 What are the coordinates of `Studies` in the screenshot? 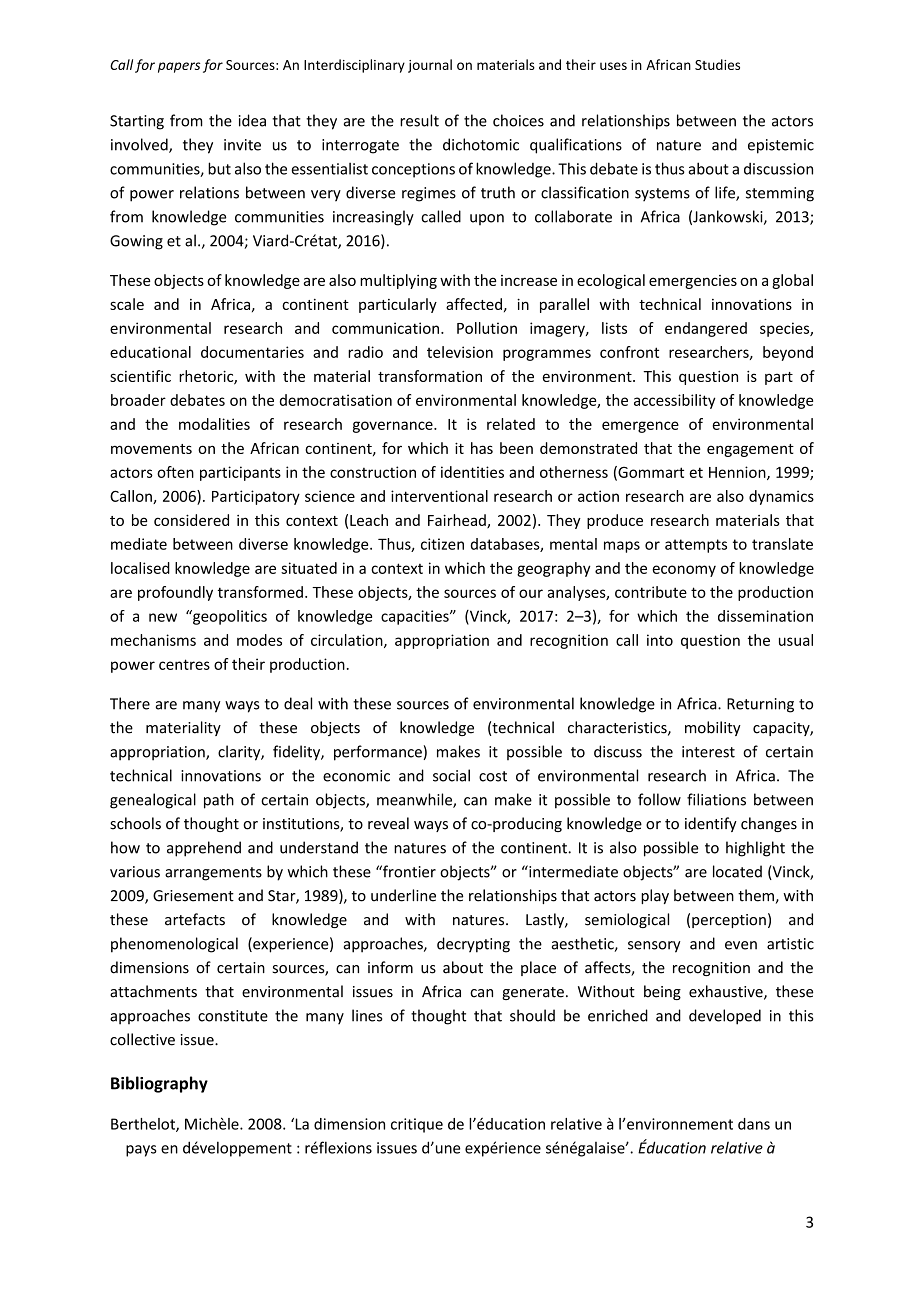 It's located at (717, 64).
